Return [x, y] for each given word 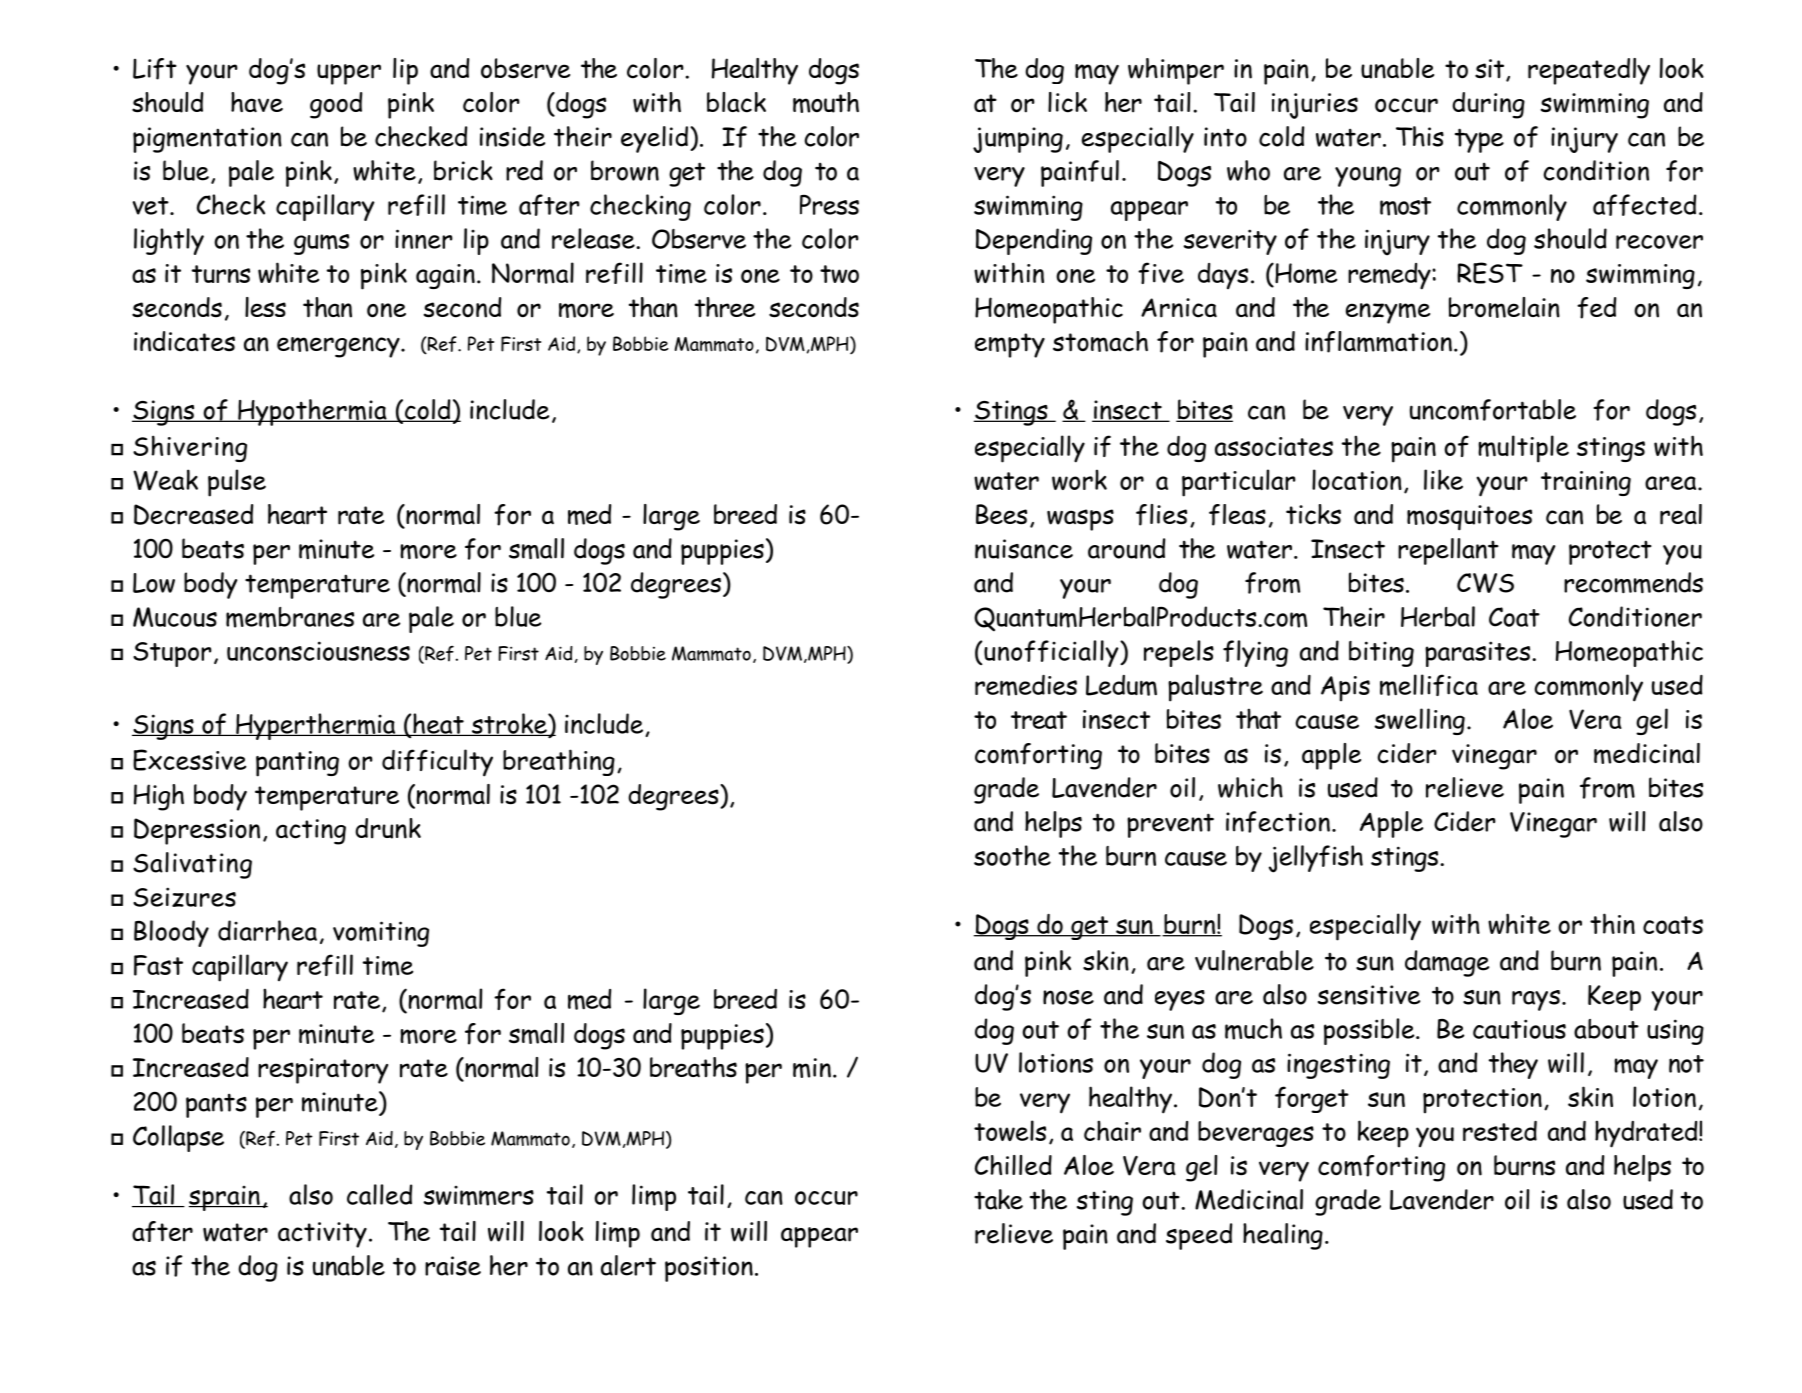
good [336, 105]
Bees [1001, 514]
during [1488, 105]
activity [322, 1235]
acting [311, 832]
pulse [237, 483]
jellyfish [1316, 859]
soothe [1012, 855]
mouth [826, 102]
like [1443, 479]
